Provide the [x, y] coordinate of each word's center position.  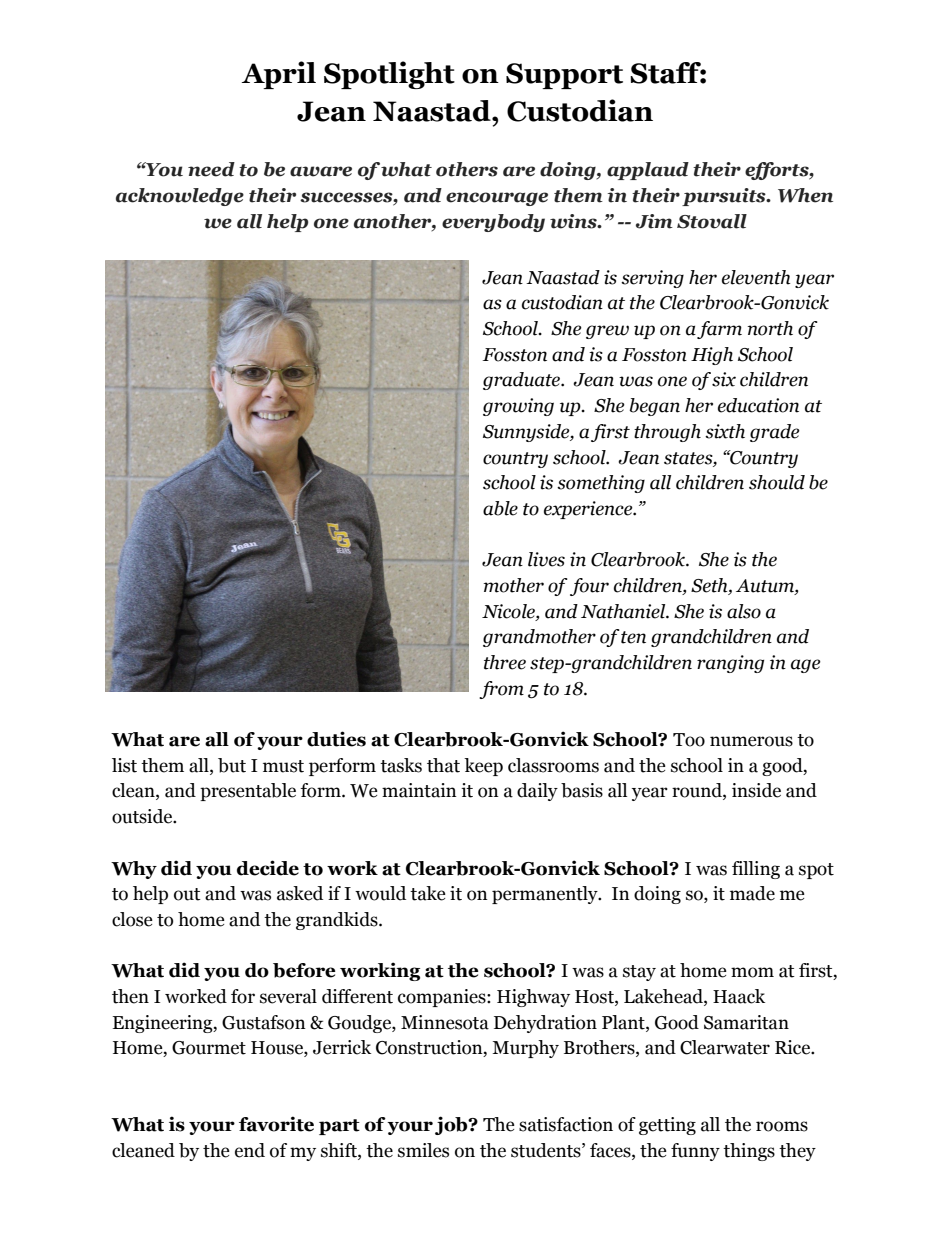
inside [756, 790]
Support [564, 76]
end [250, 1150]
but [232, 765]
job [452, 1125]
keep [483, 767]
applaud [648, 171]
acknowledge [180, 197]
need [211, 169]
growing [518, 407]
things [749, 1152]
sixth [725, 431]
